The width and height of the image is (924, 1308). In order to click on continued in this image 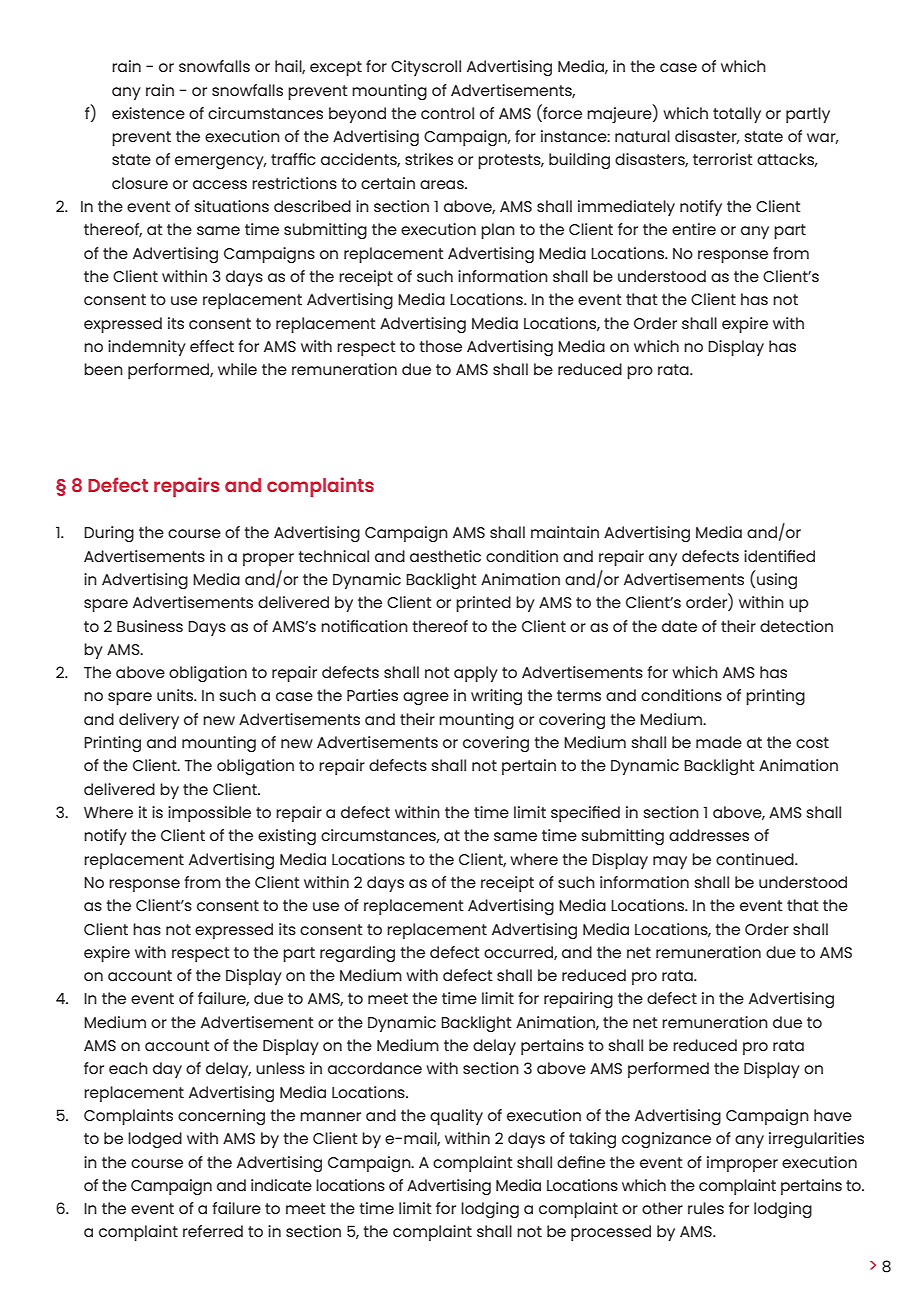, I will do `click(756, 859)`.
